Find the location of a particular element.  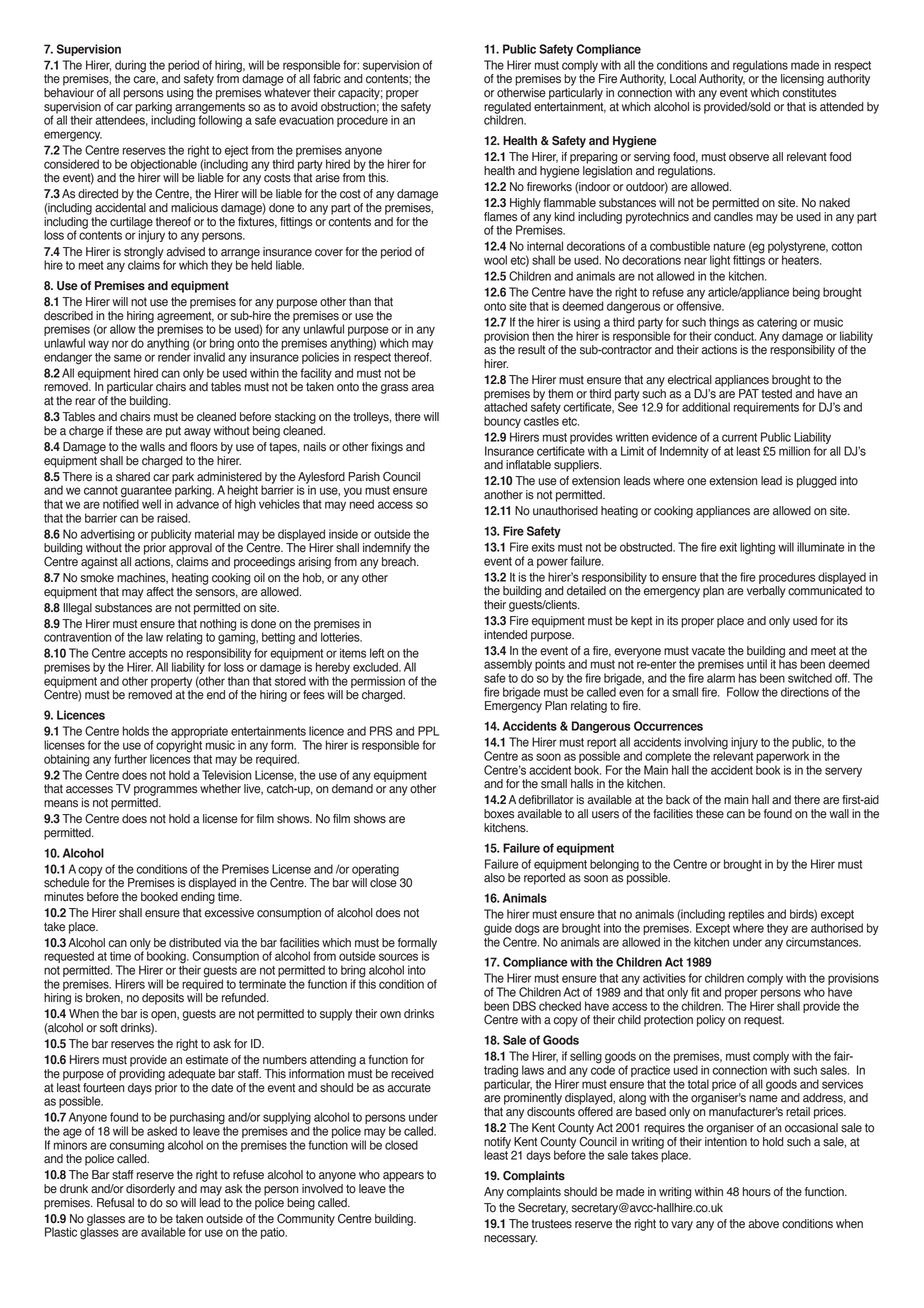

constitutes is located at coordinates (809, 93).
